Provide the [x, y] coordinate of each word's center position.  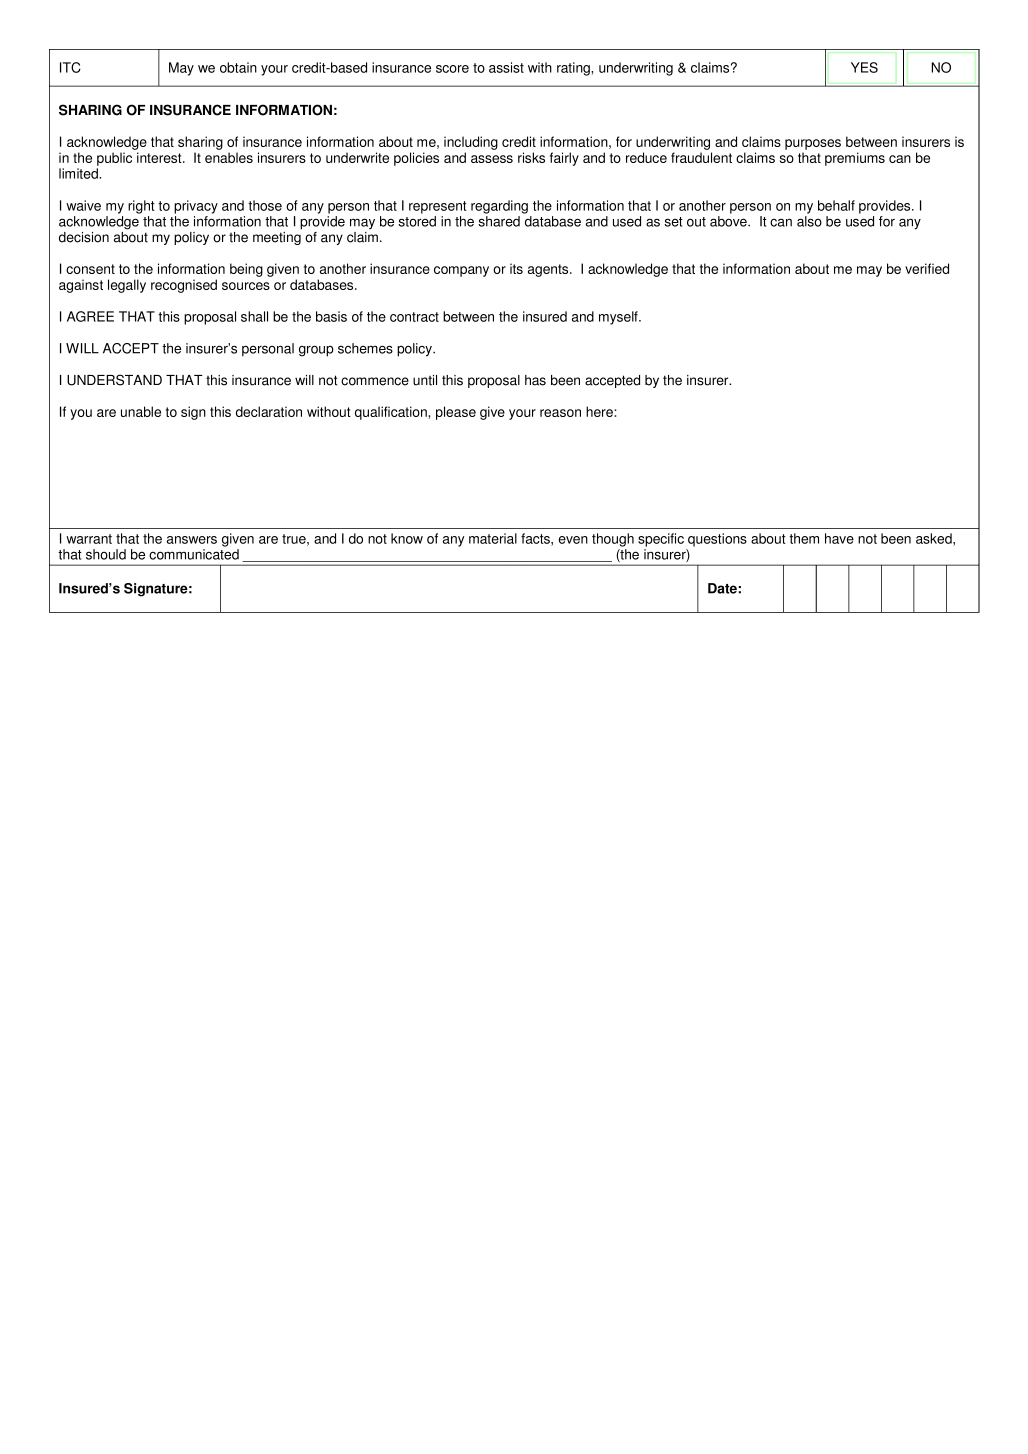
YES [864, 67]
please [456, 413]
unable [141, 411]
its [516, 268]
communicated [194, 554]
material [493, 538]
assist [506, 67]
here [600, 411]
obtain [238, 67]
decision [84, 237]
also [809, 221]
